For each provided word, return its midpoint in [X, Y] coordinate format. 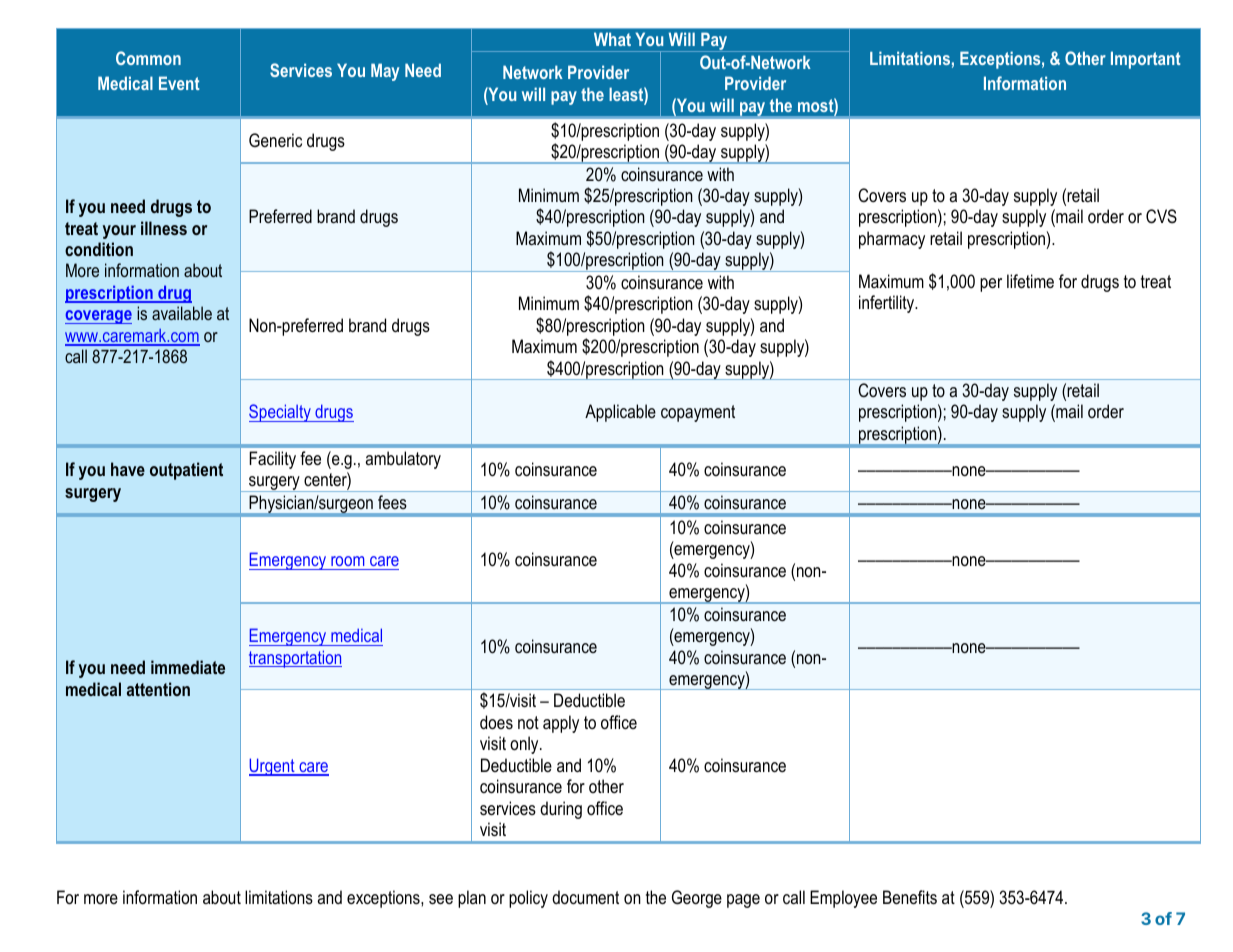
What [612, 39]
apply [561, 724]
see [441, 899]
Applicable [620, 413]
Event [179, 83]
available [182, 313]
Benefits [910, 897]
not [528, 722]
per [991, 285]
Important [1146, 60]
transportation [295, 659]
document [585, 897]
